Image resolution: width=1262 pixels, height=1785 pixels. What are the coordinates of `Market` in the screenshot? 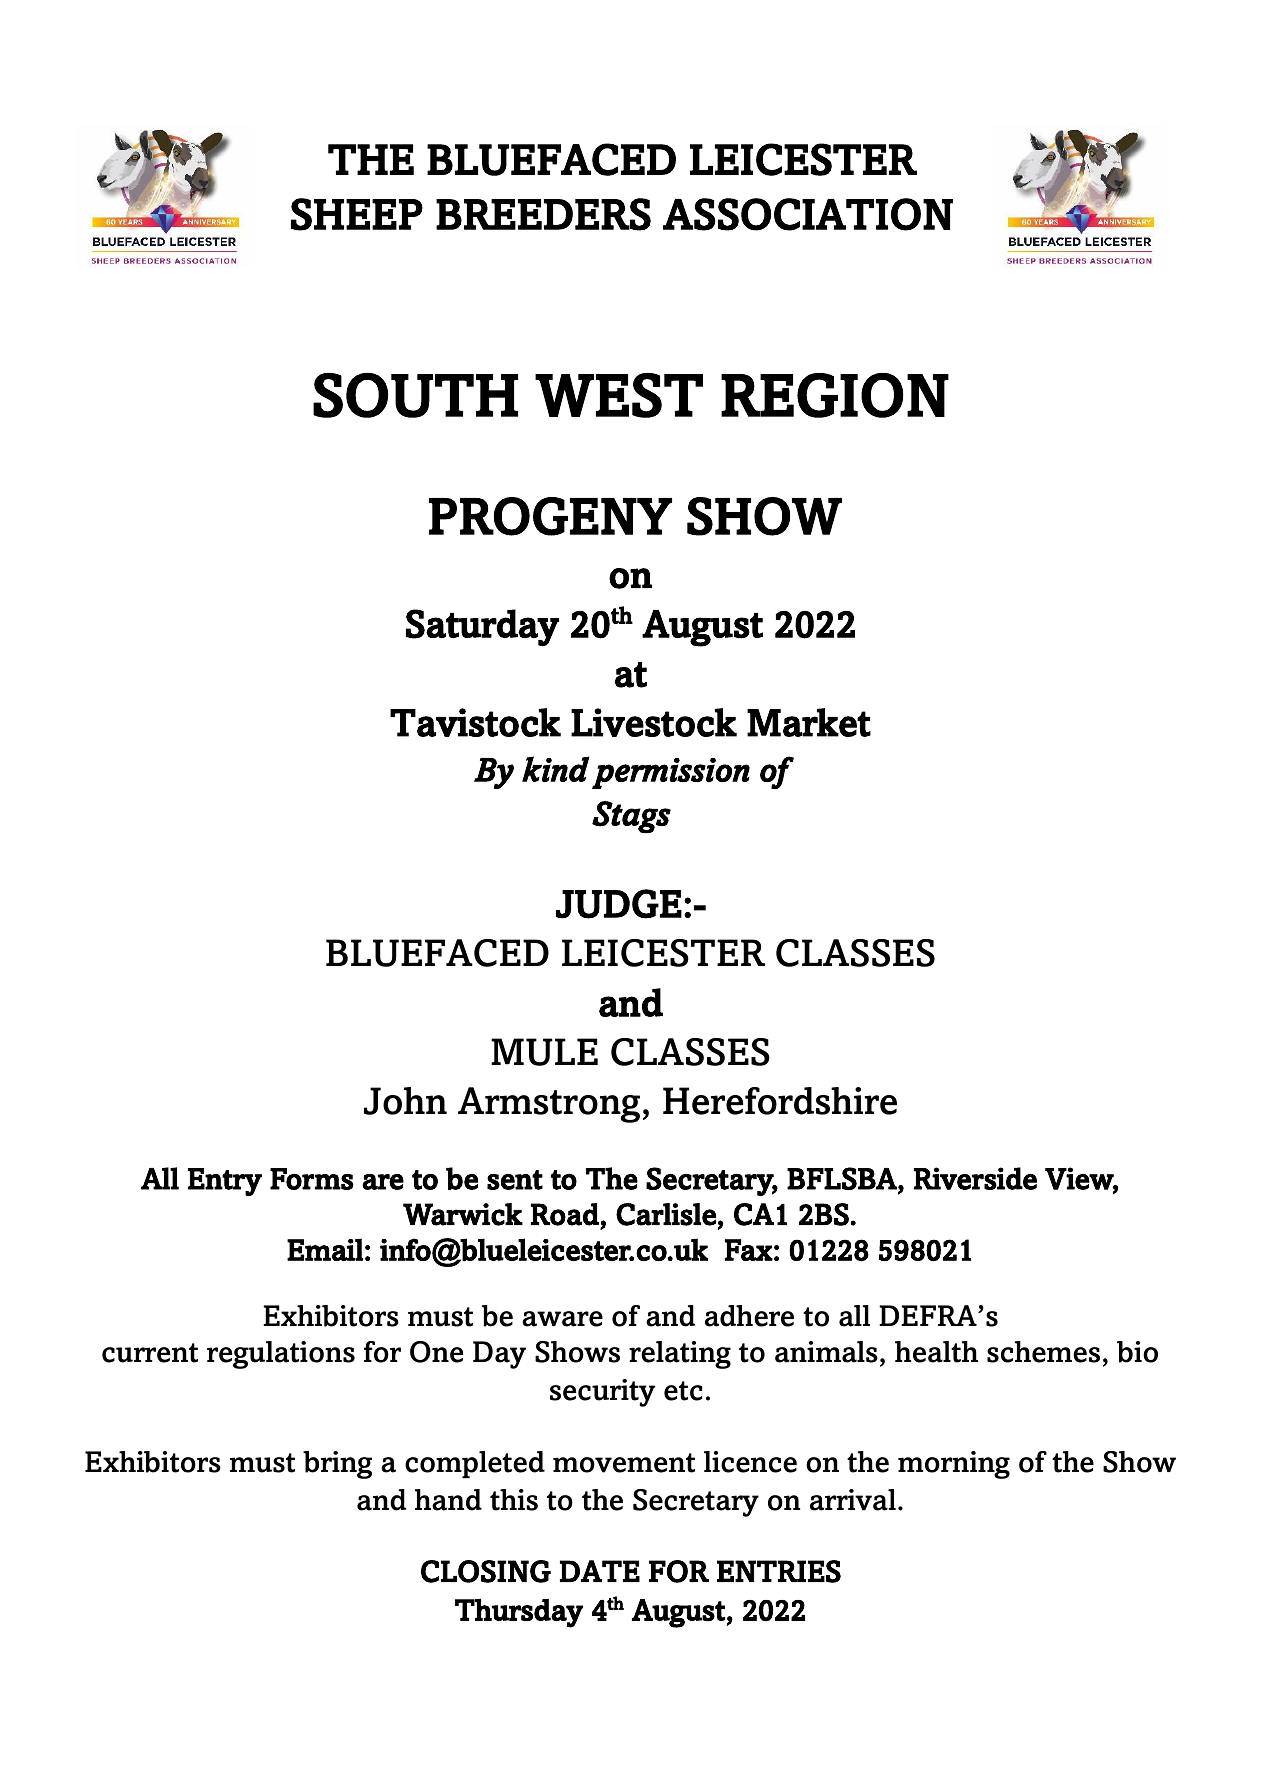 It's located at (809, 722).
